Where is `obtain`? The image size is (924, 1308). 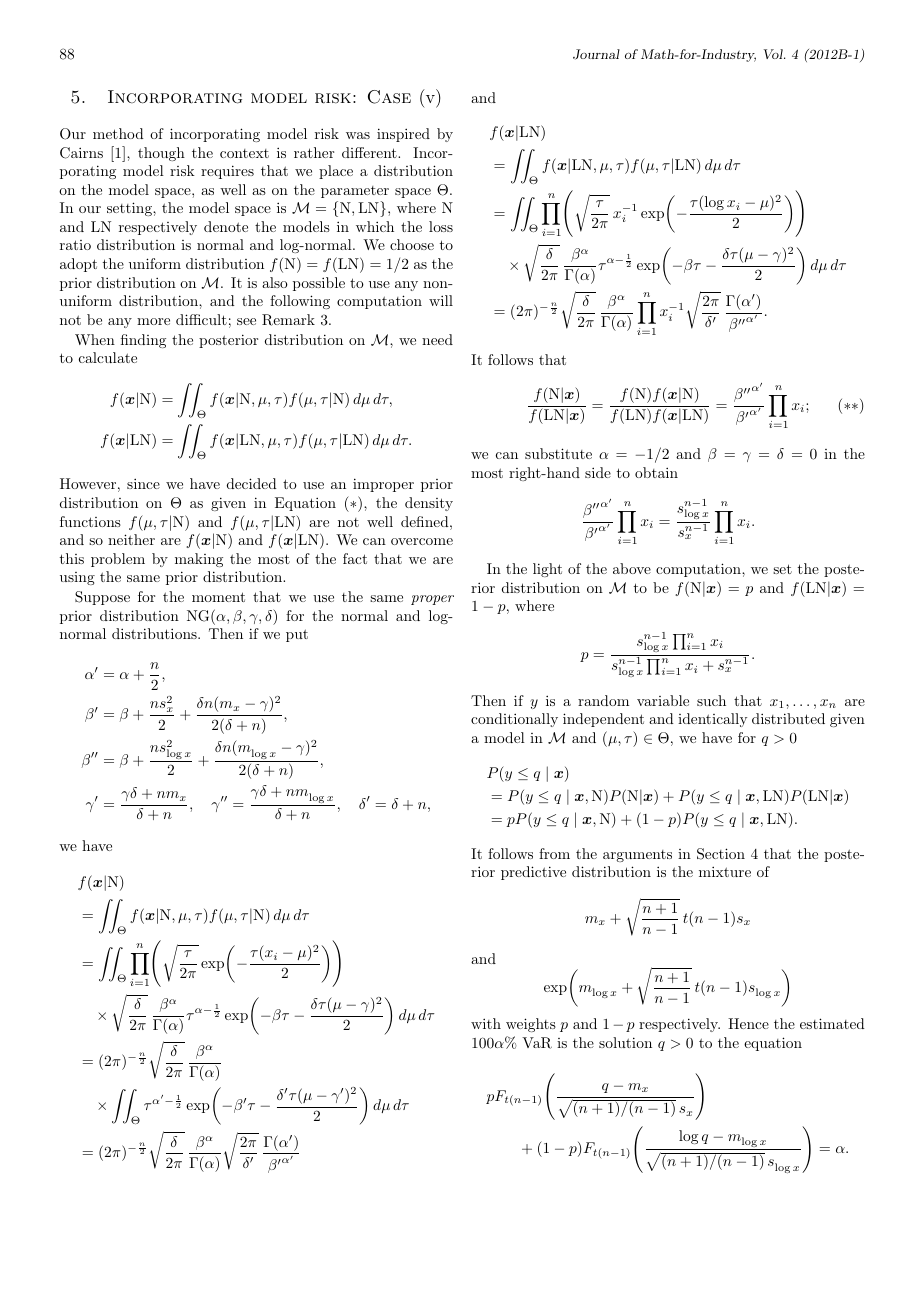 obtain is located at coordinates (656, 472).
